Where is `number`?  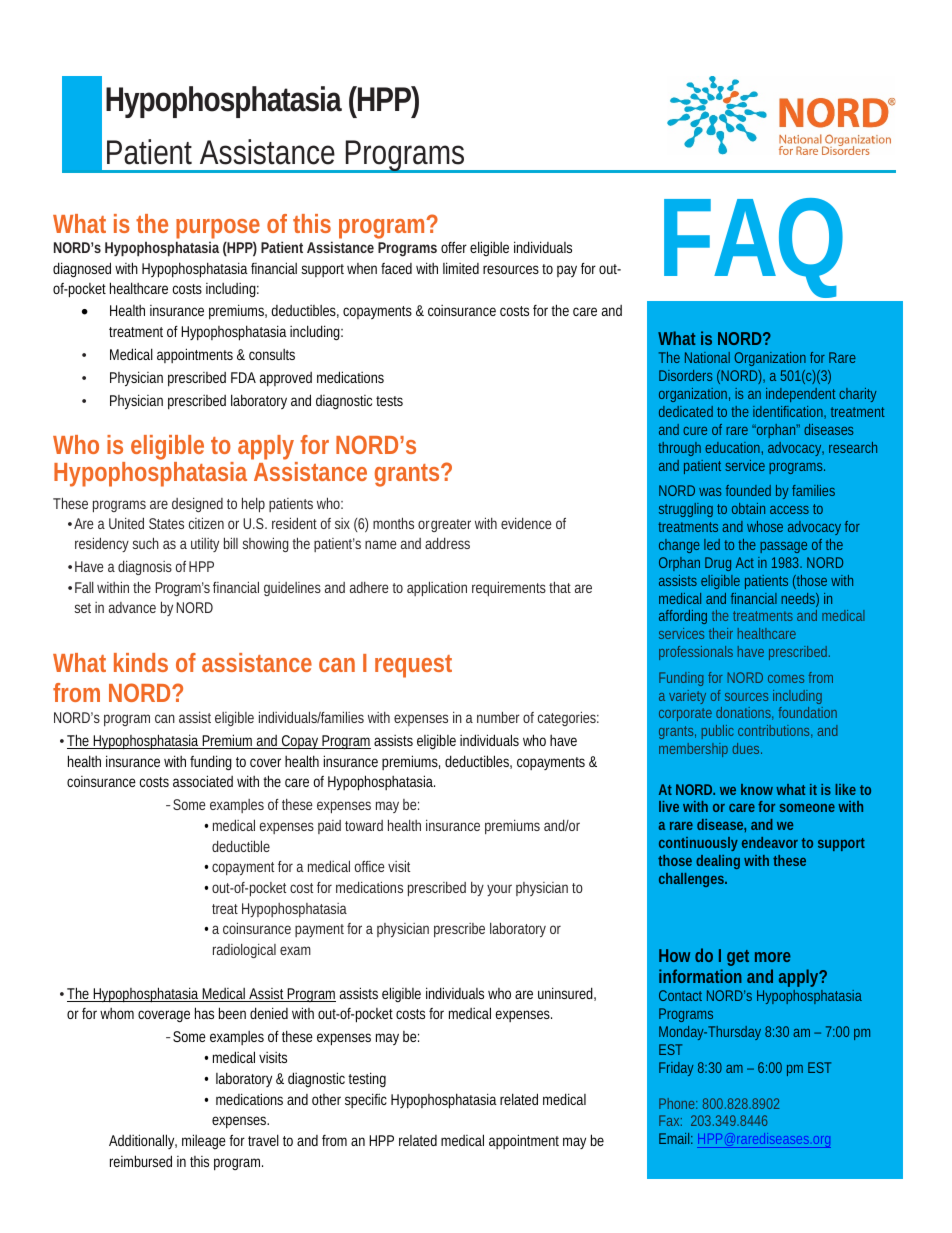 number is located at coordinates (498, 717).
